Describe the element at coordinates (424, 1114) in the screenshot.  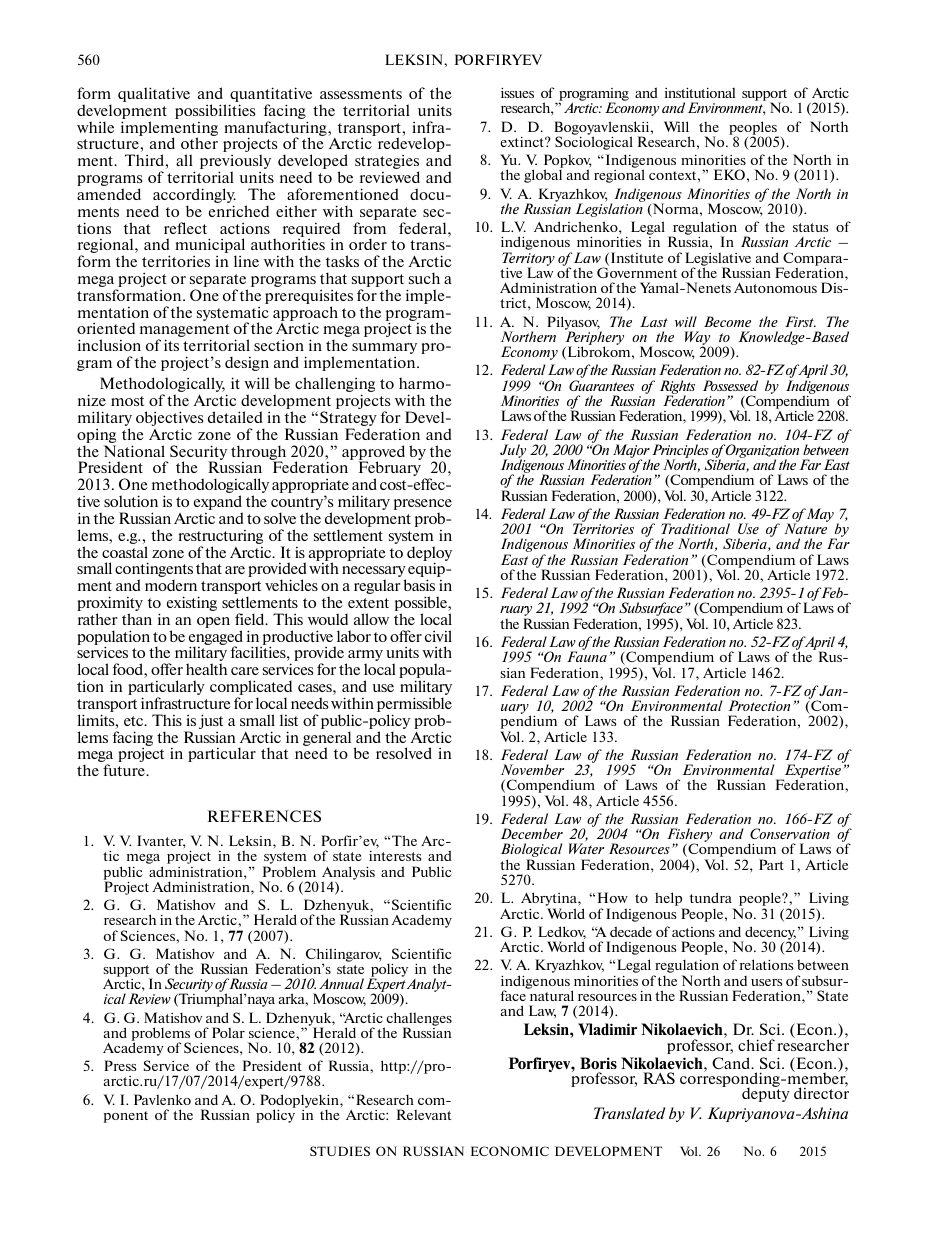
I see `Relevant` at that location.
